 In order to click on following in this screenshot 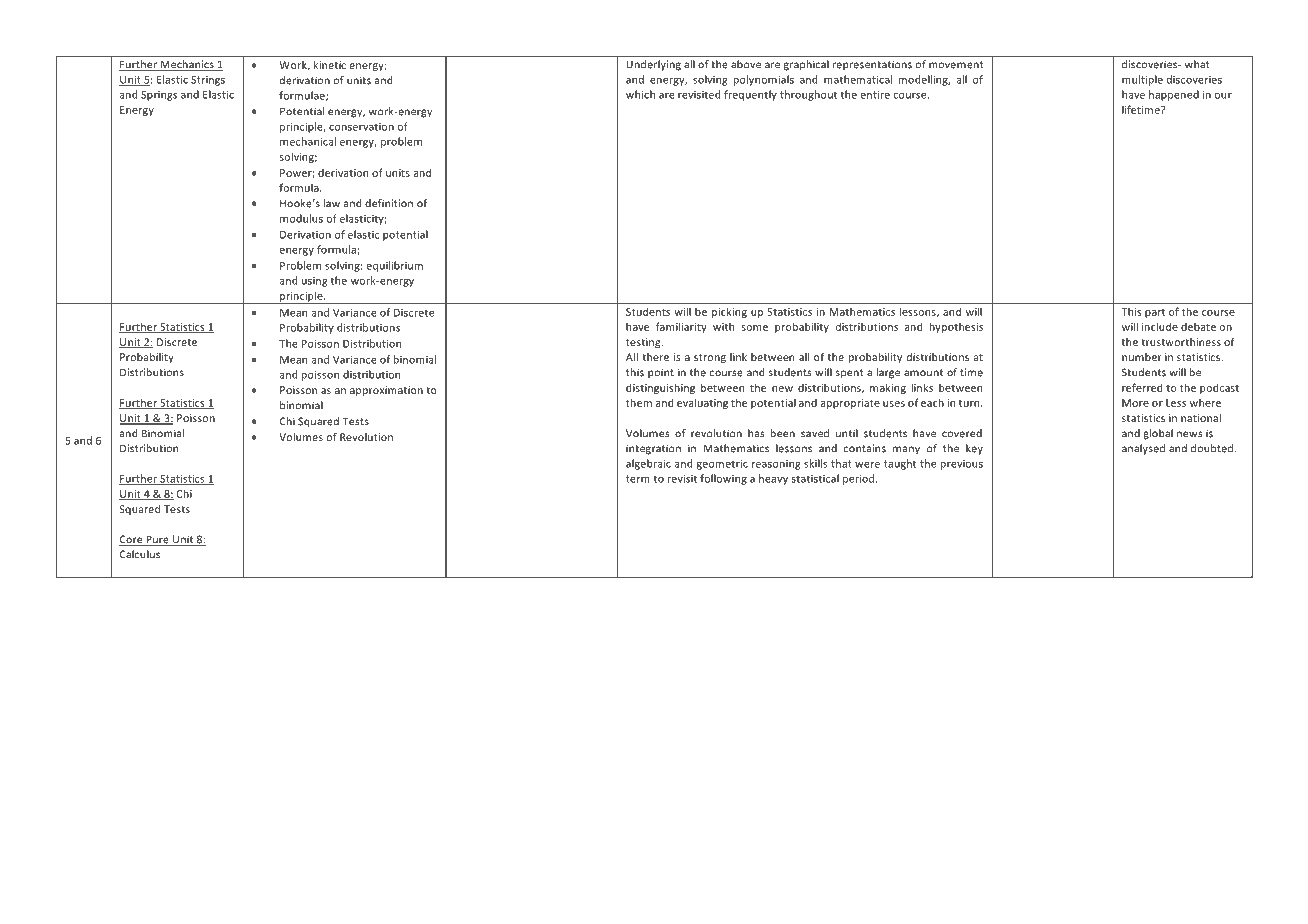, I will do `click(723, 479)`.
